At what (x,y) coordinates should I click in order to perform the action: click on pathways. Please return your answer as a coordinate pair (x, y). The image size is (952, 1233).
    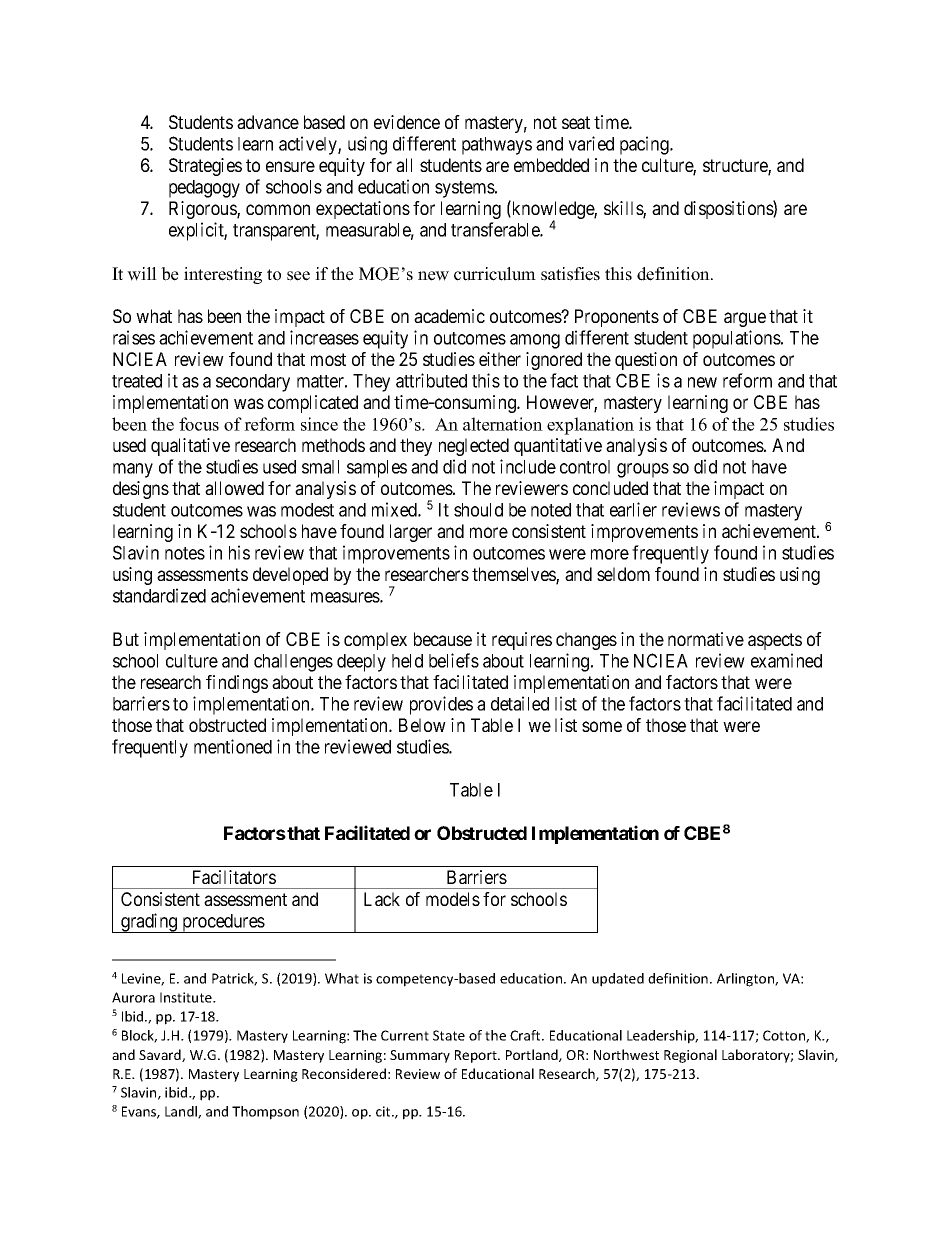
    Looking at the image, I should click on (497, 146).
